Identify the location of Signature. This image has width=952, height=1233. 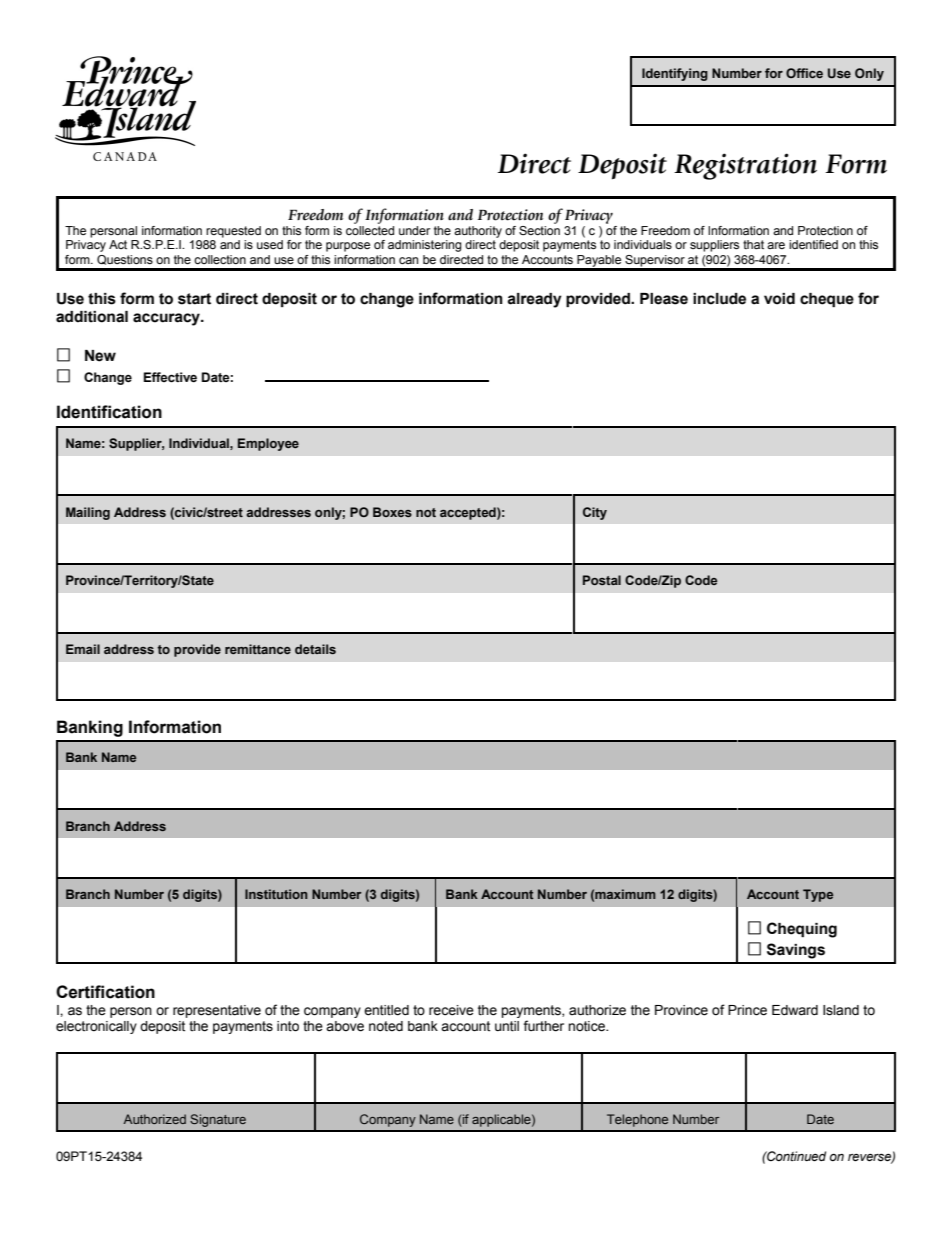
(218, 1120).
